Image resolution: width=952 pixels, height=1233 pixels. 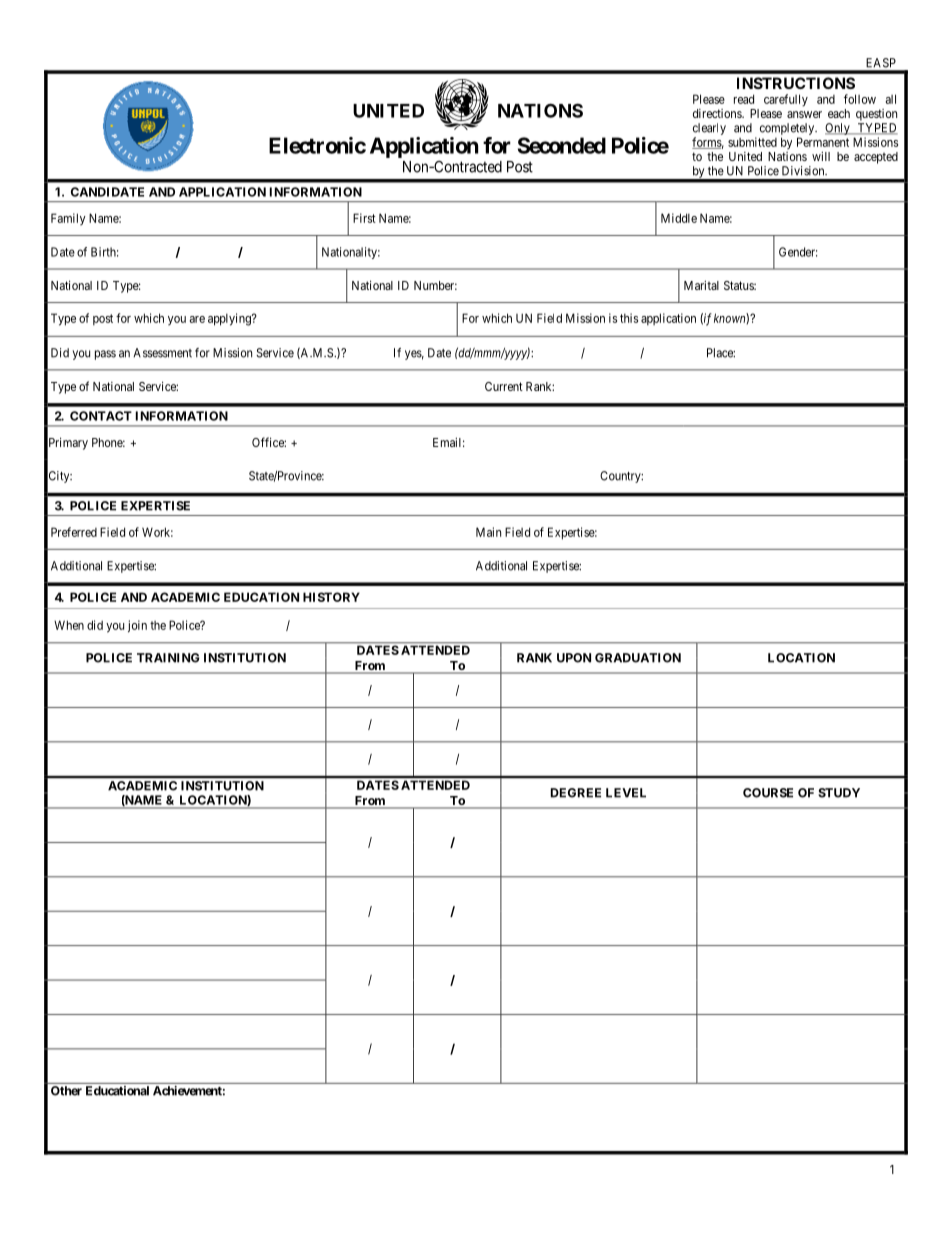 What do you see at coordinates (68, 219) in the page?
I see `Family` at bounding box center [68, 219].
